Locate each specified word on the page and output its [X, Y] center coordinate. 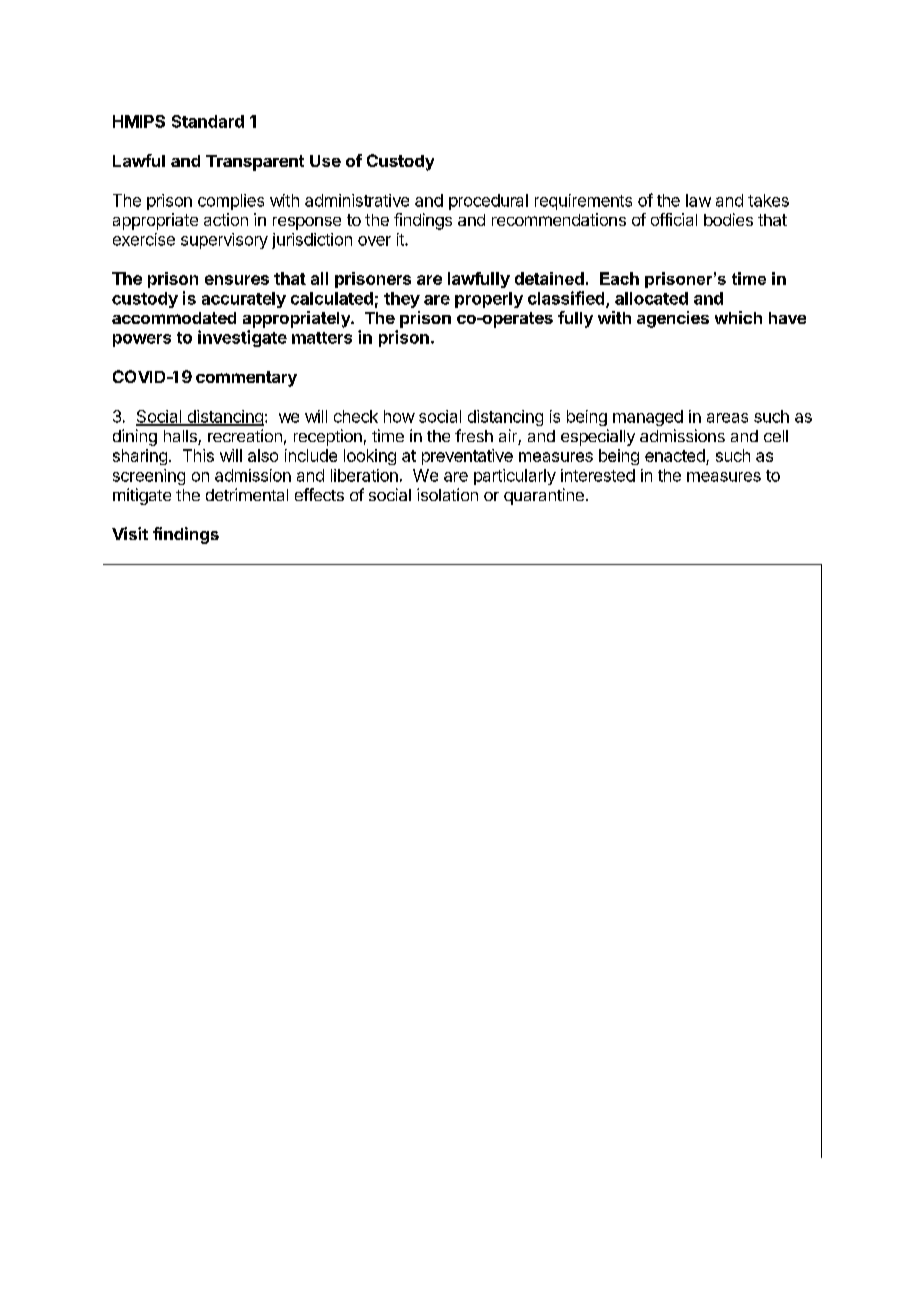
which [738, 317]
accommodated [174, 318]
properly [489, 300]
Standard [208, 121]
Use [325, 161]
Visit [130, 533]
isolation [447, 494]
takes [768, 200]
